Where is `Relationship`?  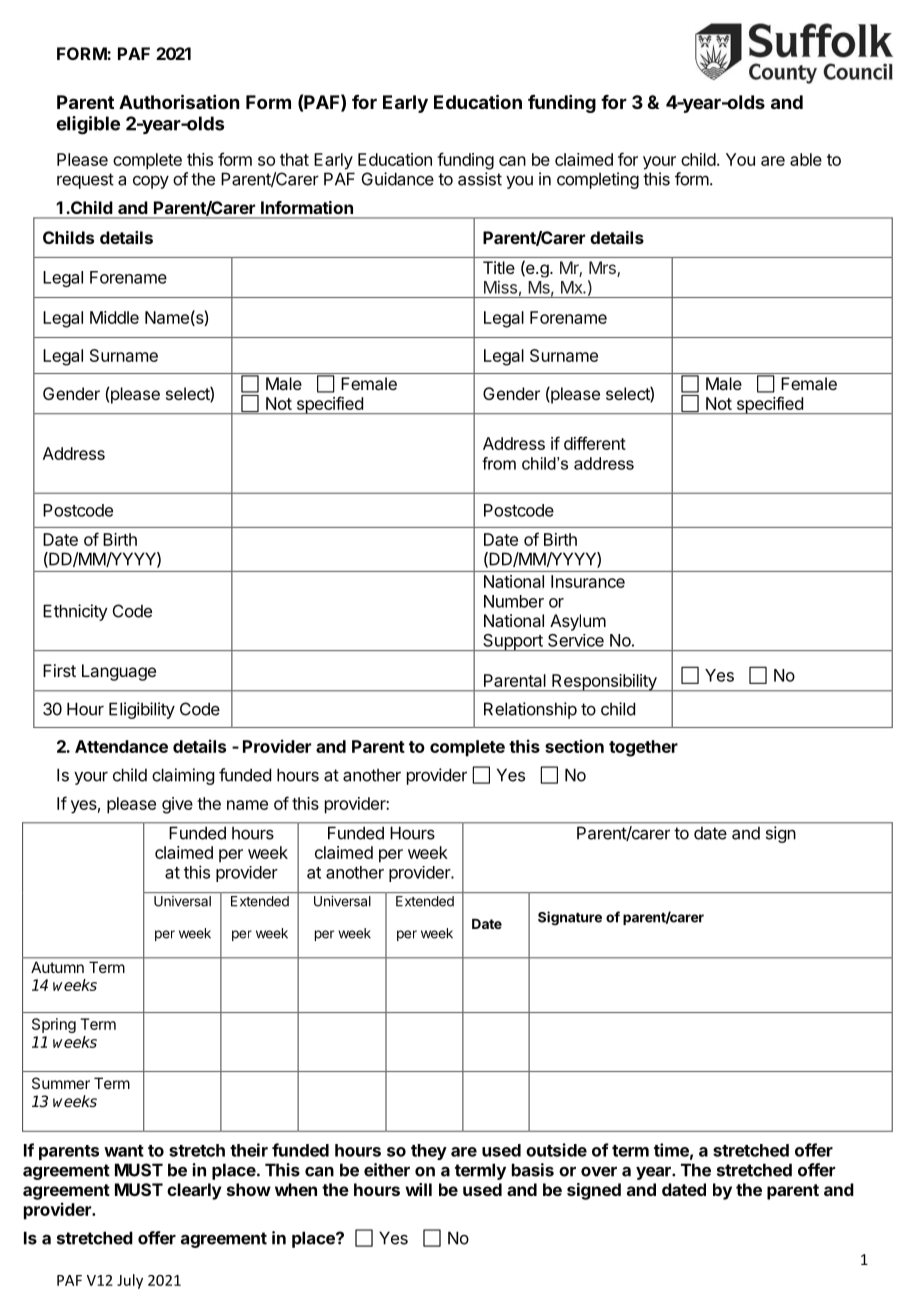 Relationship is located at coordinates (530, 710).
